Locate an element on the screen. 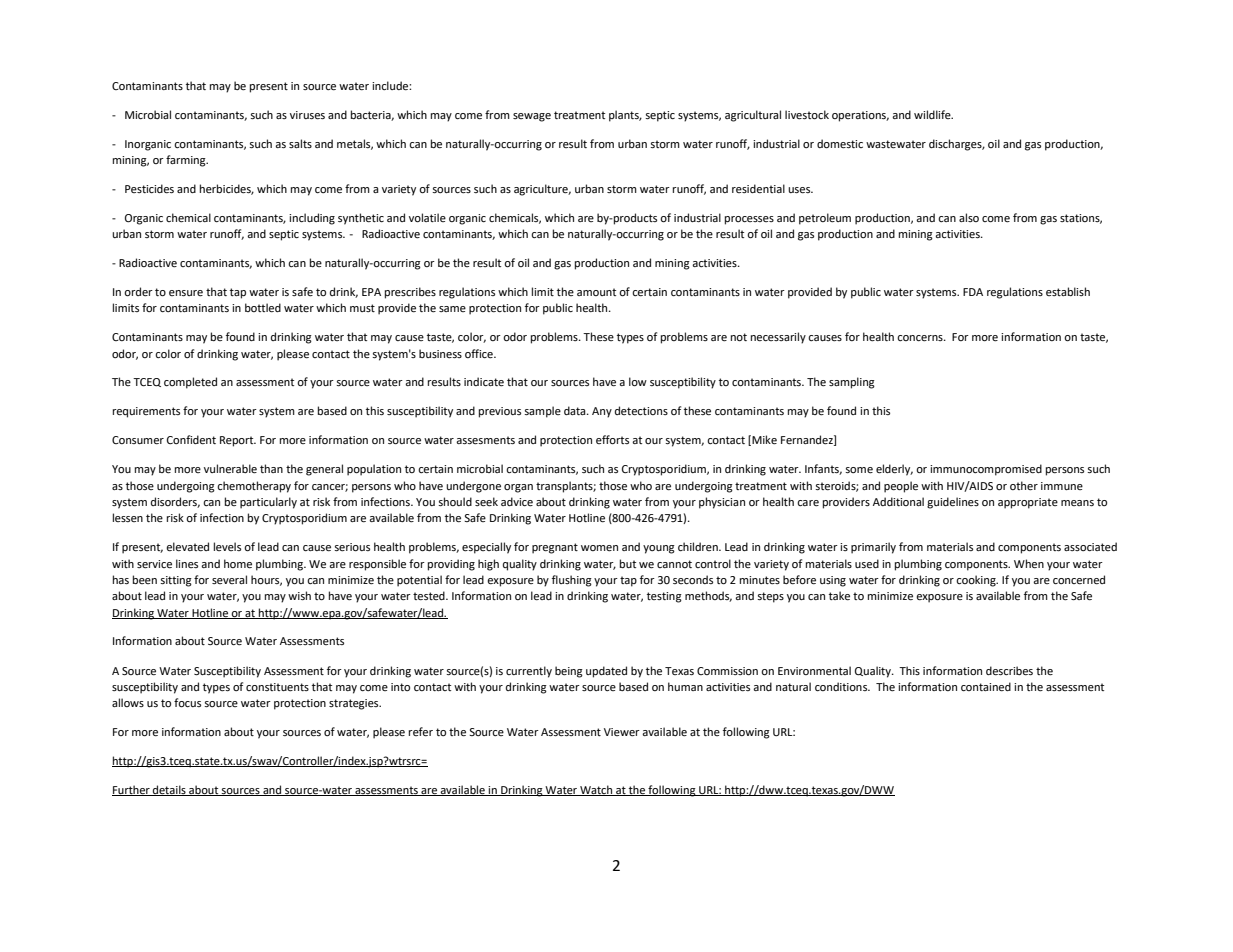  bottled is located at coordinates (263, 308).
